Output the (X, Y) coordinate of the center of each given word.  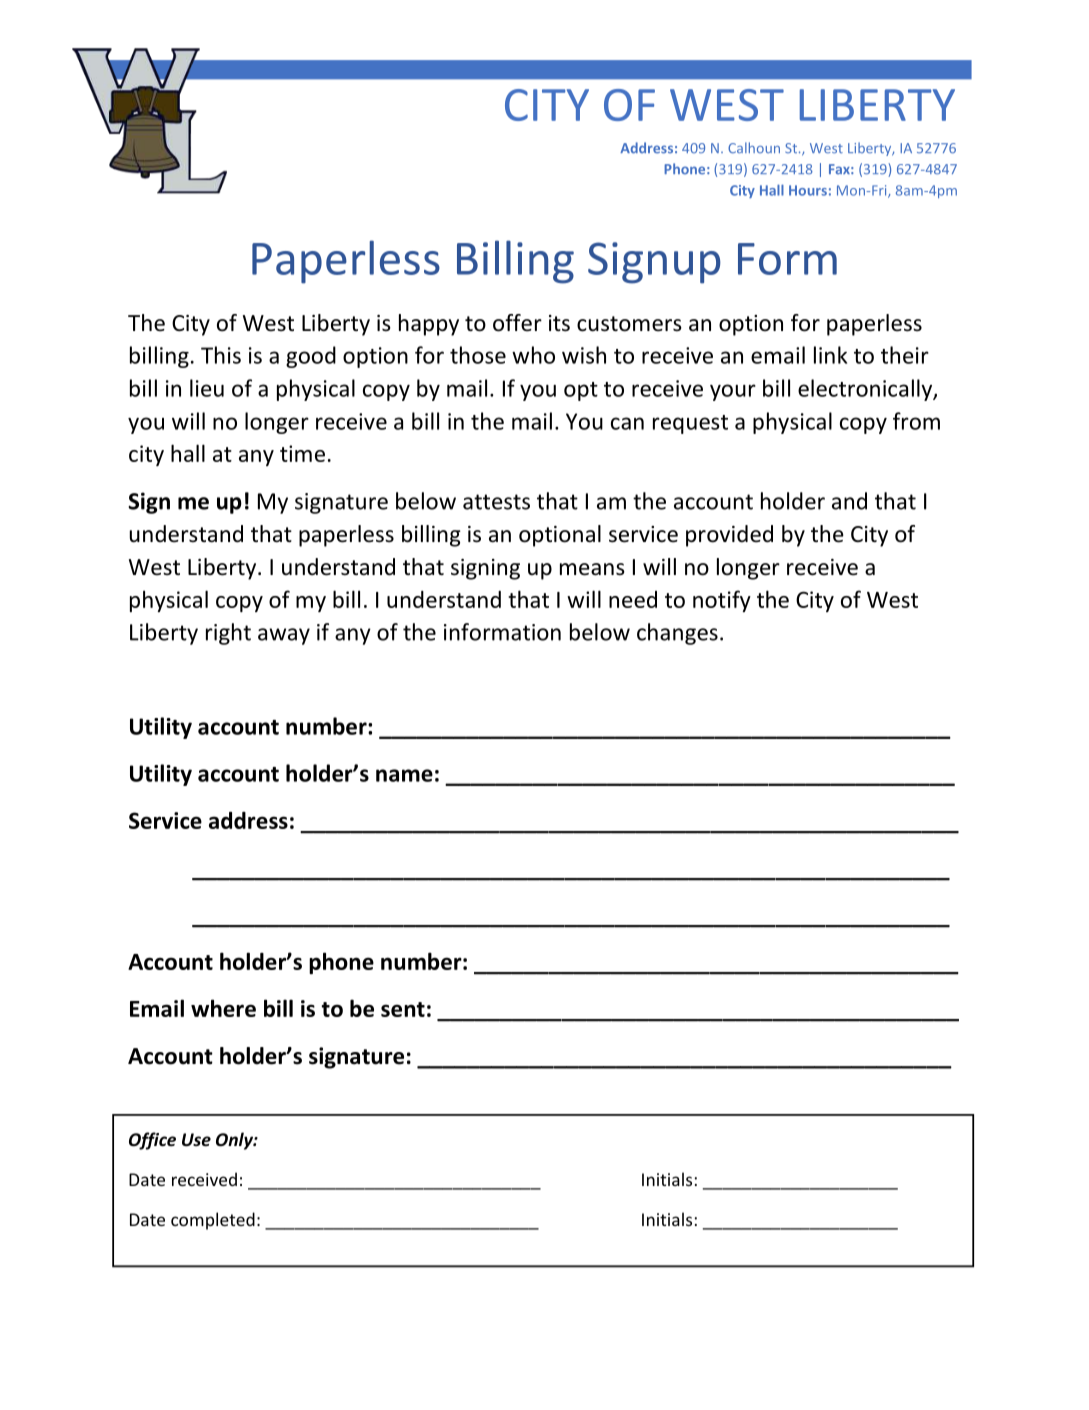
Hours (808, 190)
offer (517, 323)
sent (403, 1009)
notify (722, 601)
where (223, 1008)
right (228, 634)
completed (213, 1221)
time (302, 453)
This (221, 355)
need (633, 599)
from (916, 421)
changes (677, 634)
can (627, 423)
